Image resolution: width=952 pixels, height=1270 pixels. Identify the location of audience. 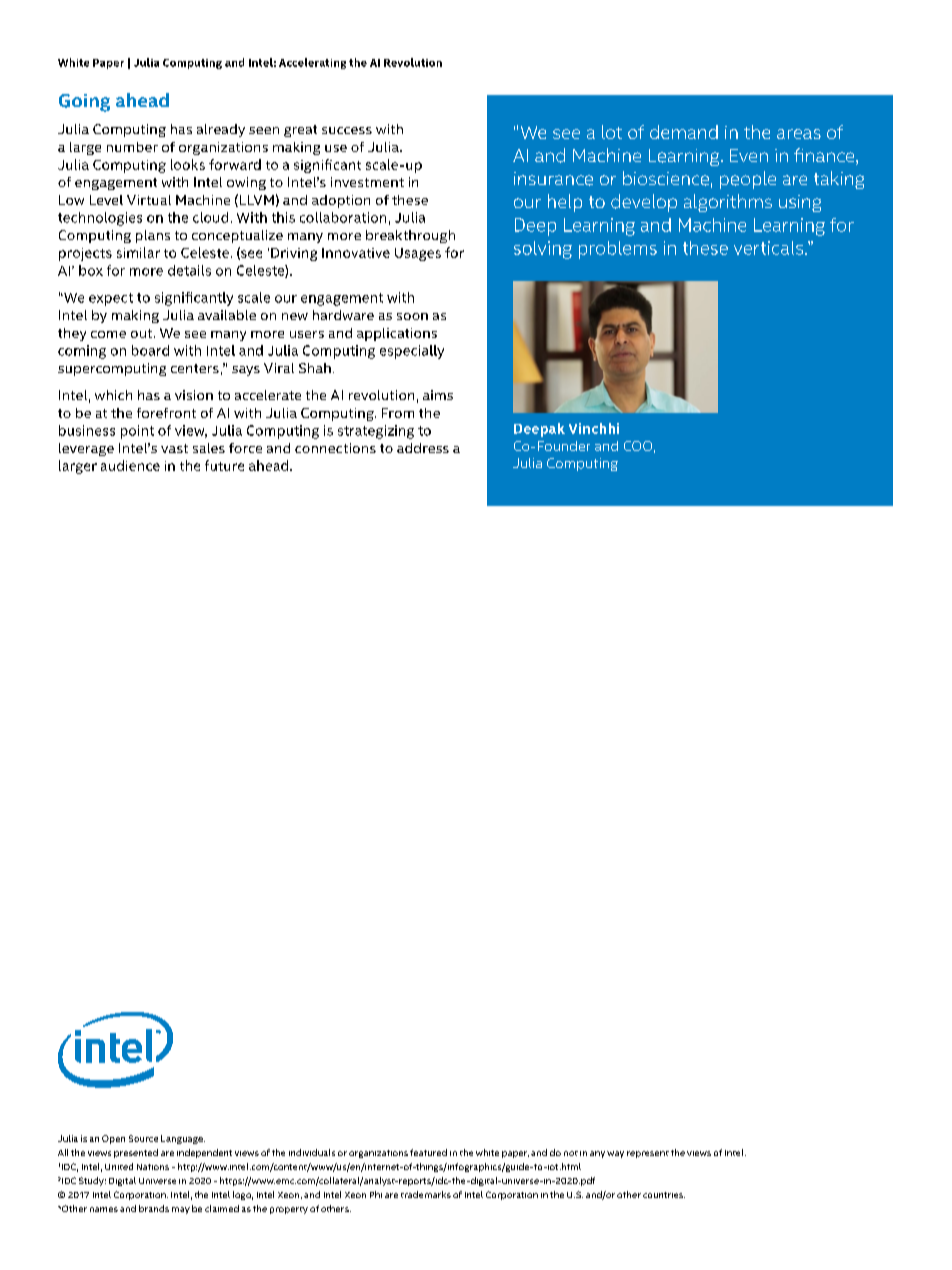
(130, 465).
